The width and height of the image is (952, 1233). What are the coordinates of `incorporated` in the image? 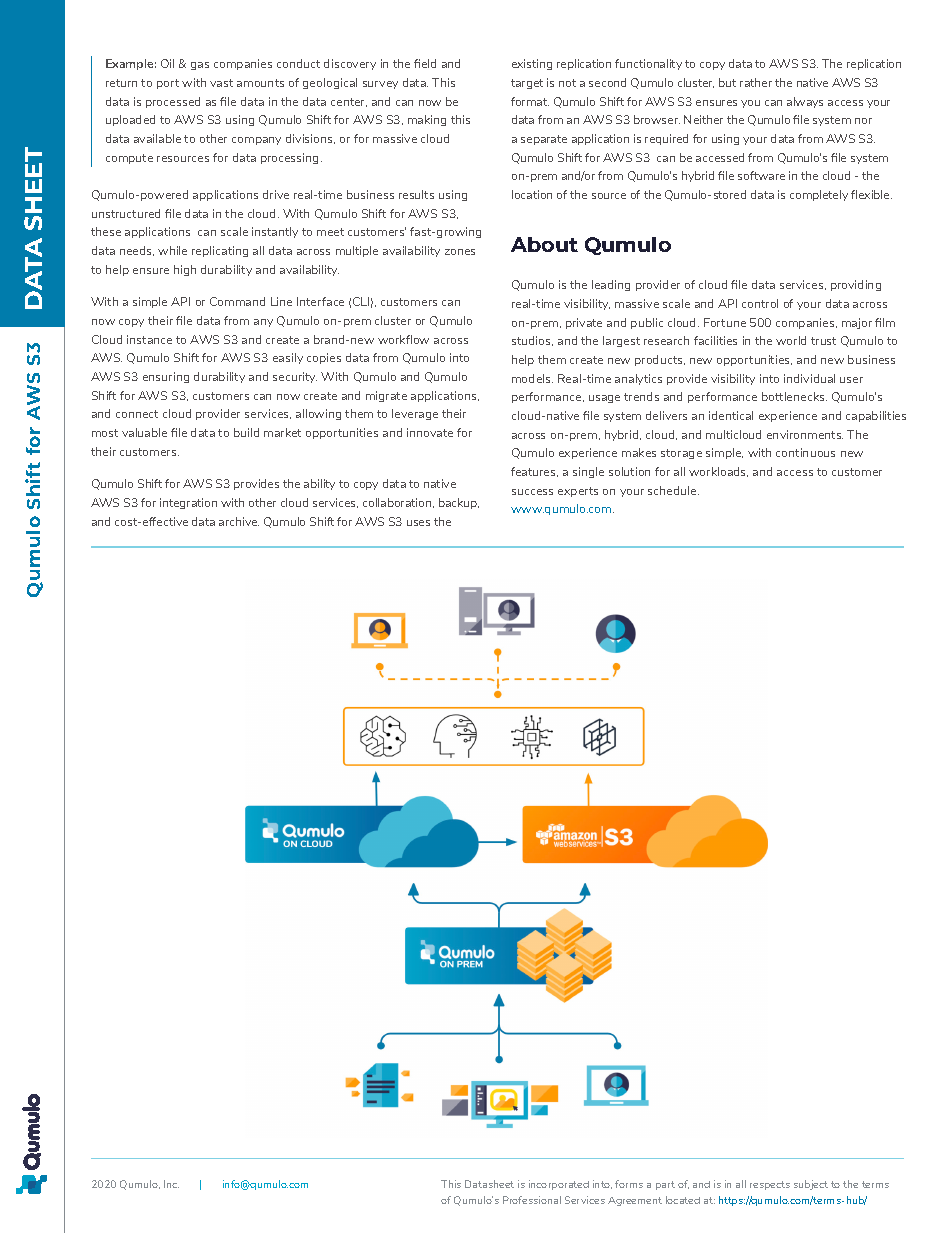 It's located at (559, 1185).
